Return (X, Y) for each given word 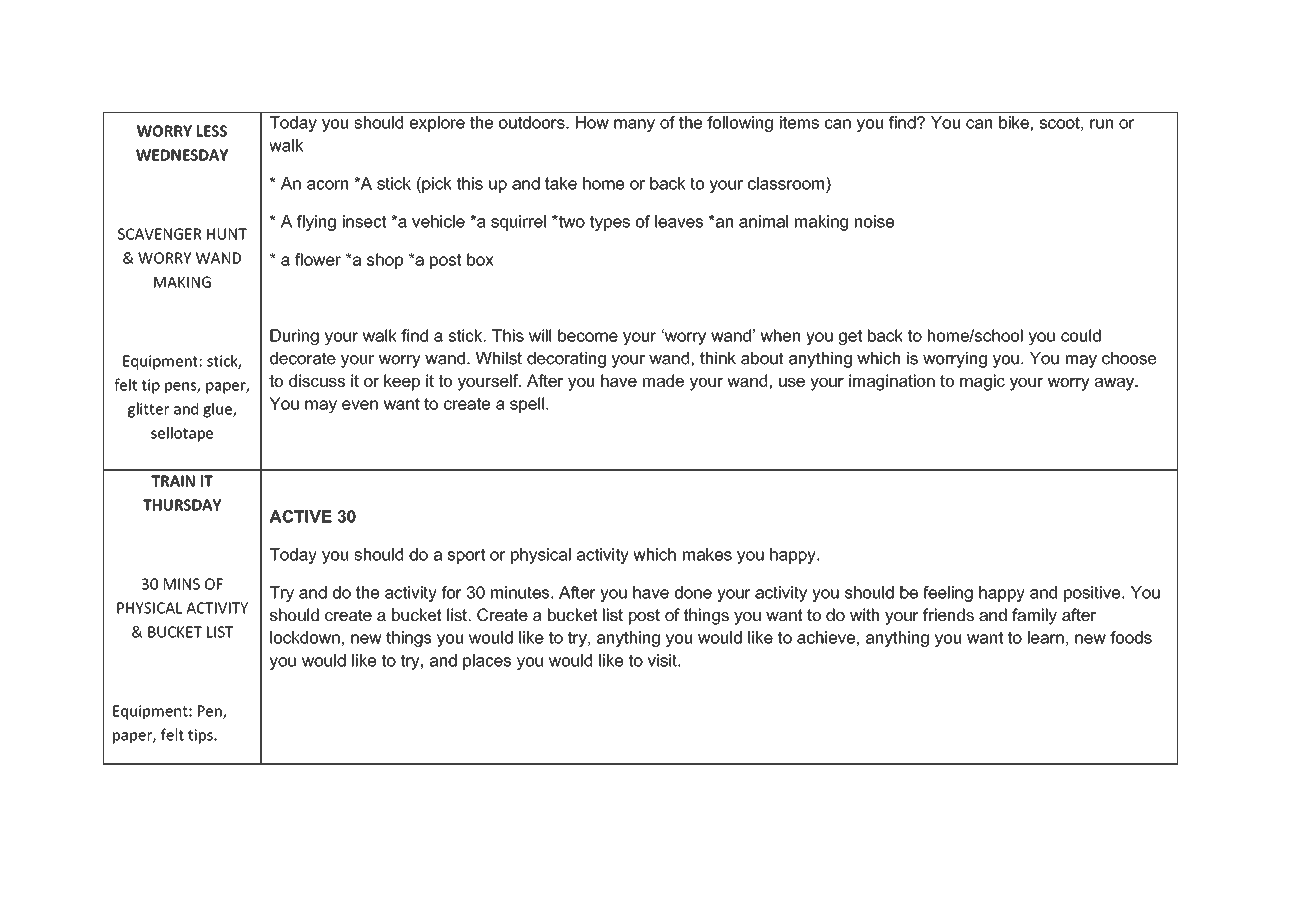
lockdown (305, 637)
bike (1014, 122)
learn (1046, 637)
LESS (212, 131)
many (634, 125)
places (487, 662)
